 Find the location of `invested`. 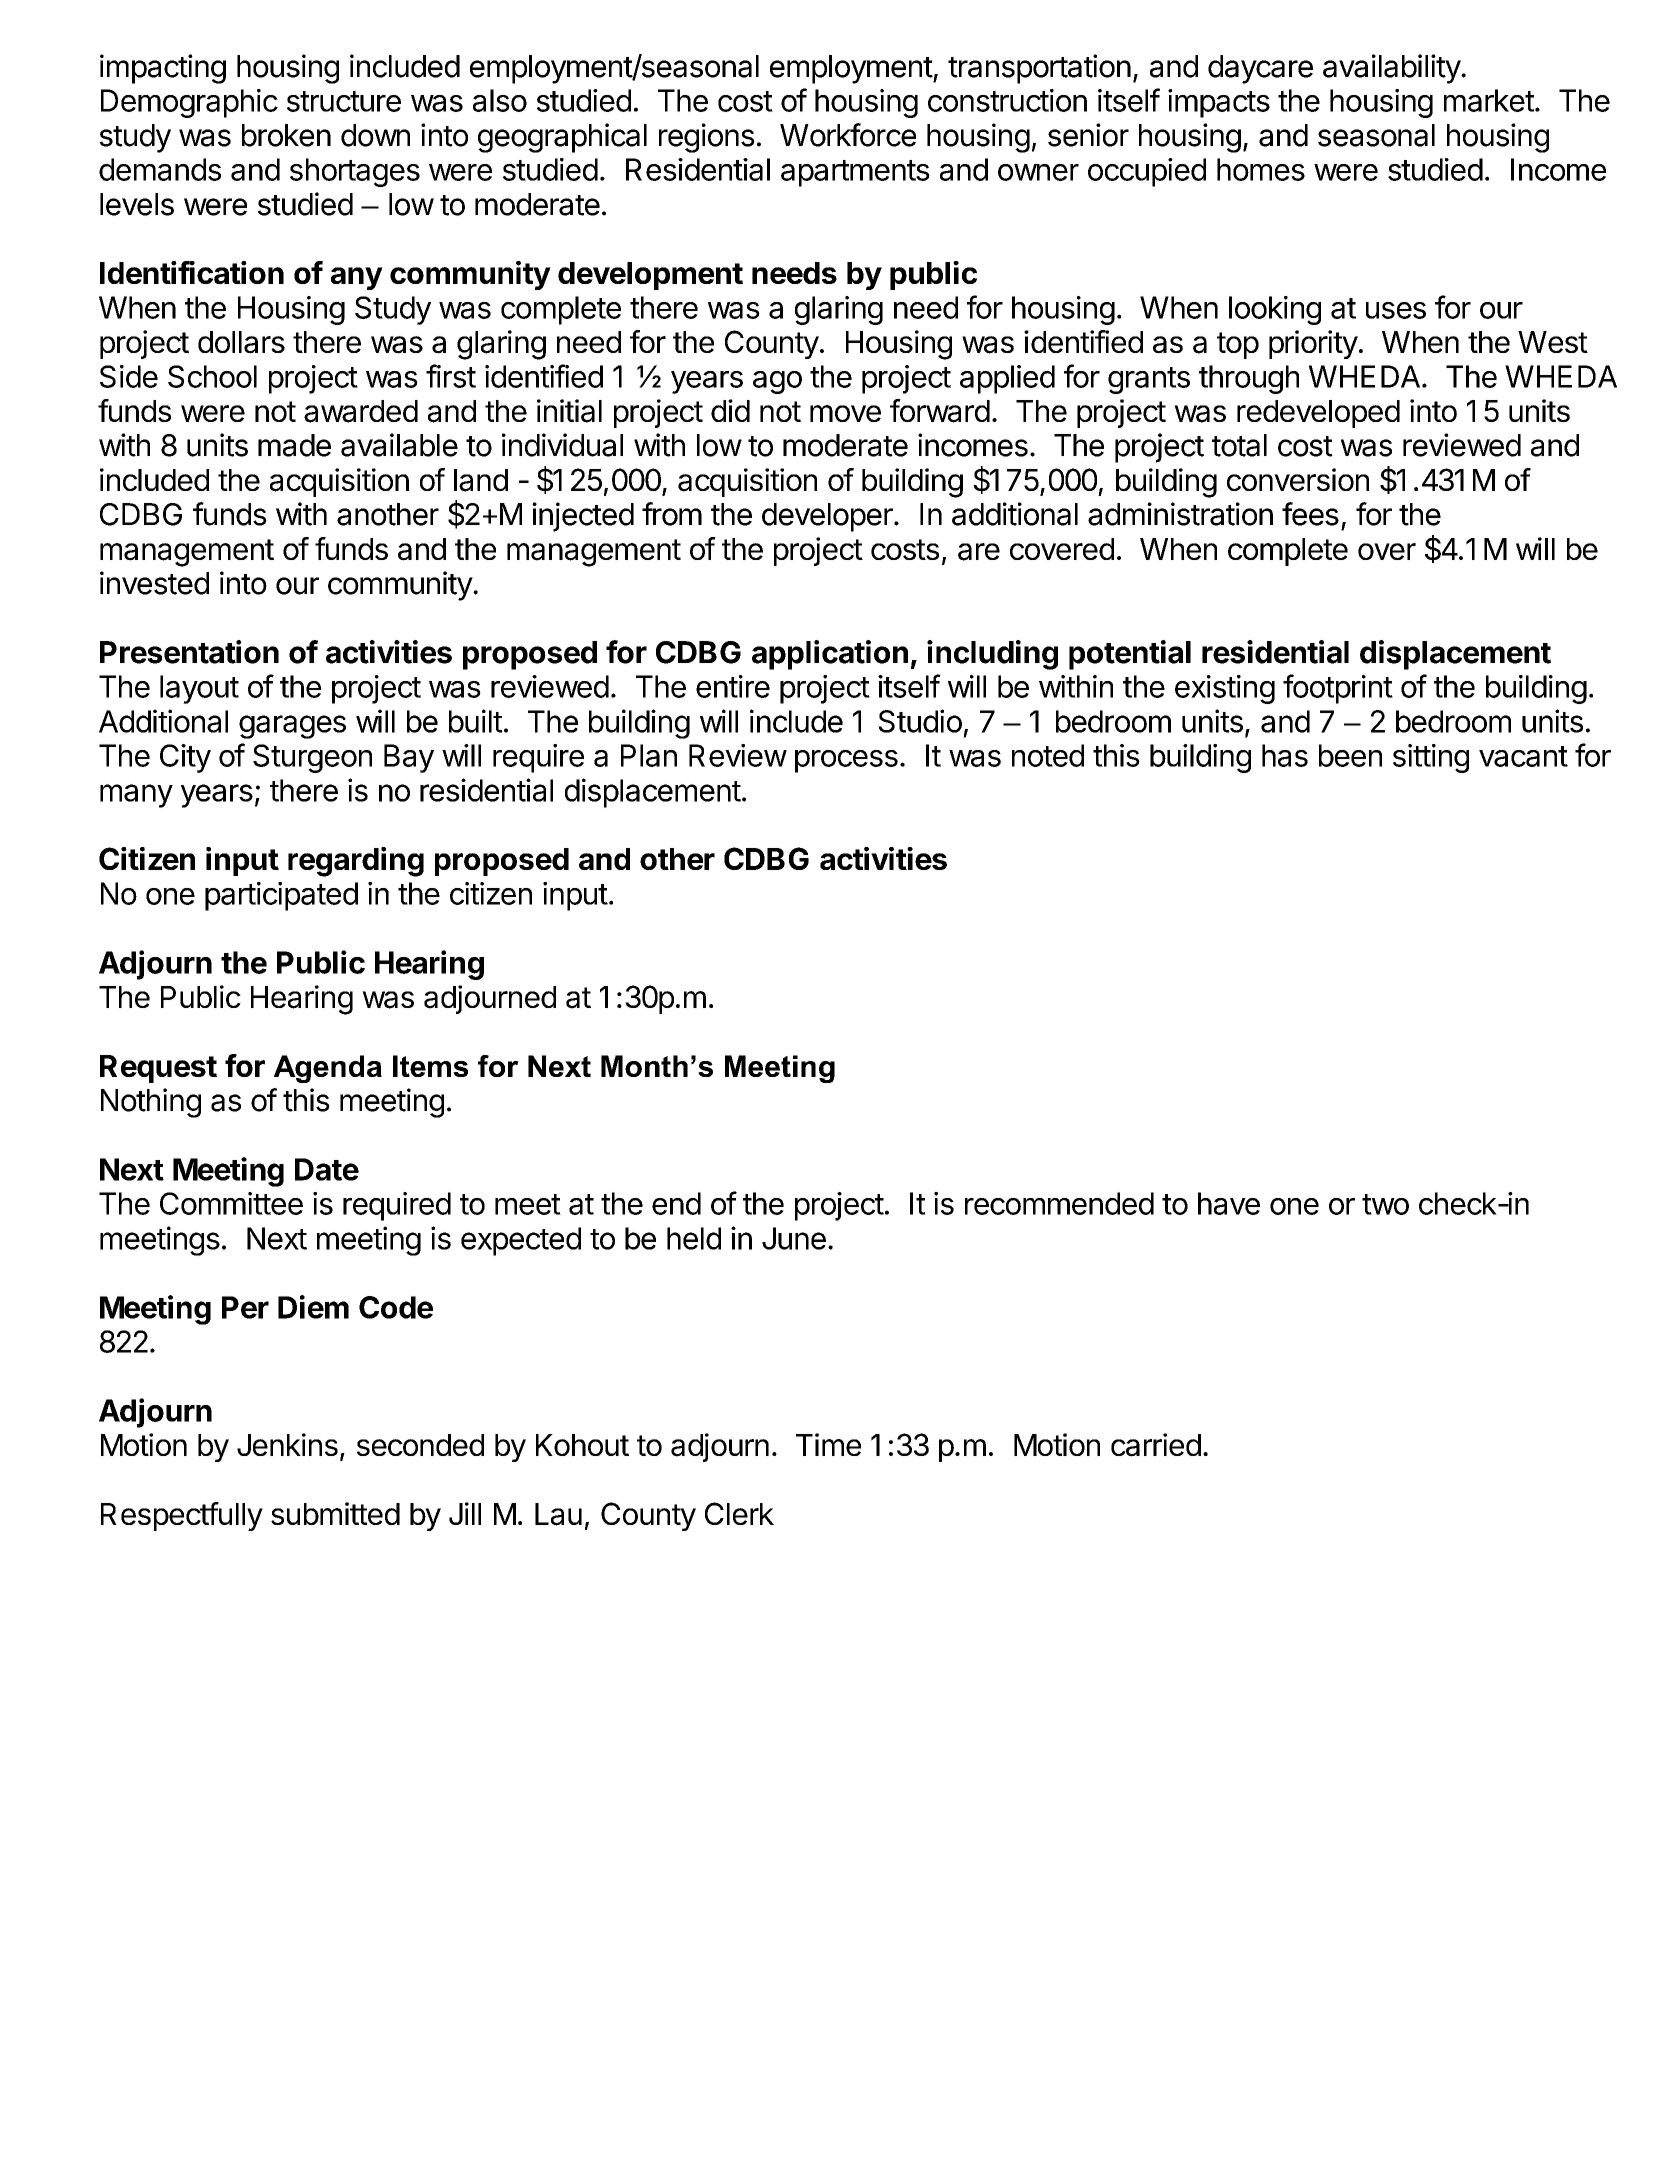

invested is located at coordinates (154, 583).
